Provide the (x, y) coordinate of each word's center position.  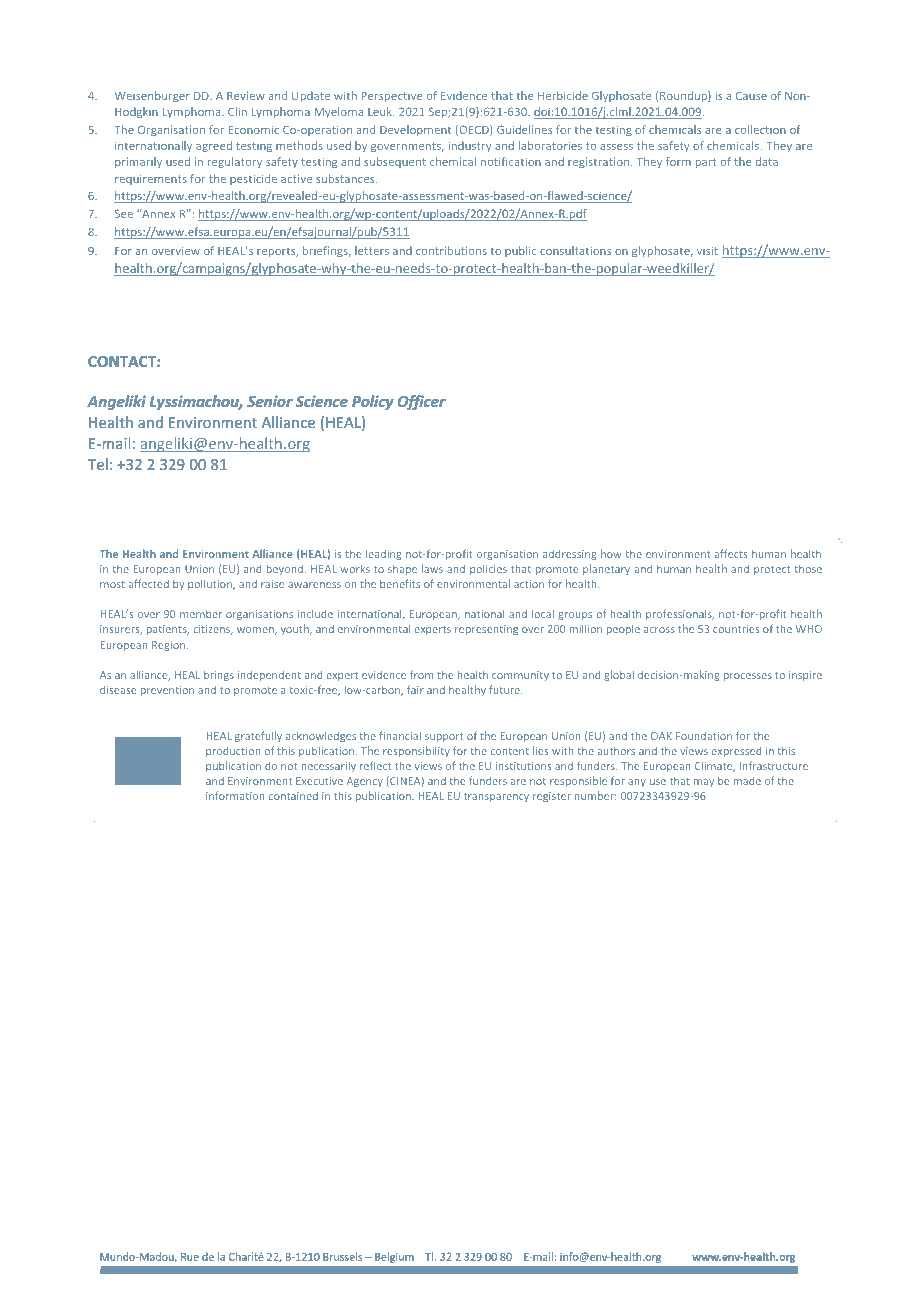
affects (731, 553)
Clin (237, 111)
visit (707, 250)
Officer (421, 402)
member (201, 614)
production (233, 752)
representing (486, 630)
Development (415, 130)
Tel (98, 464)
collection (760, 129)
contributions (451, 250)
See (124, 213)
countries (736, 629)
